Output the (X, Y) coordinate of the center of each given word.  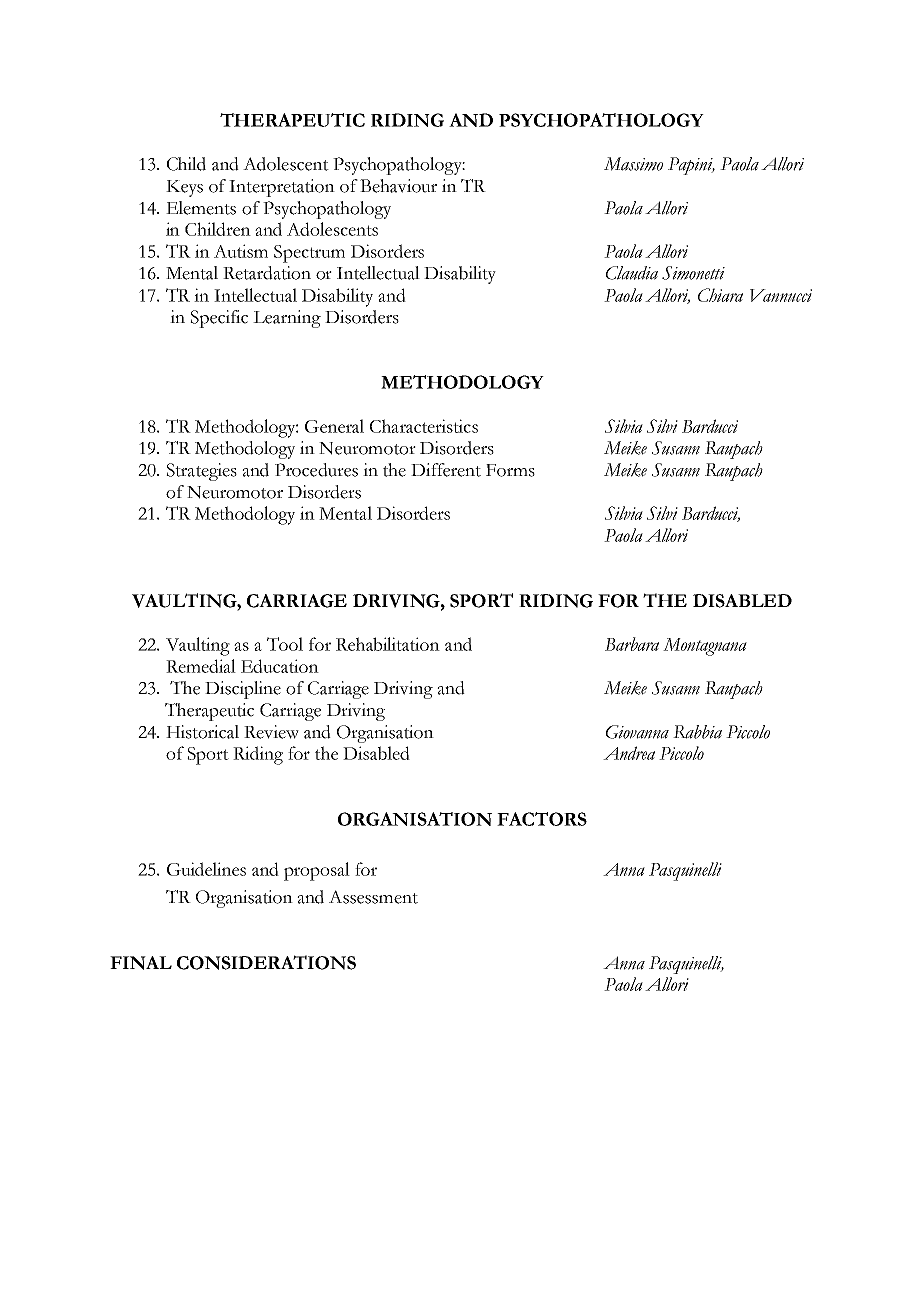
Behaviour (398, 186)
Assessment (373, 897)
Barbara (632, 644)
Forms (510, 470)
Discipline (243, 690)
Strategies (201, 472)
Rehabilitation (388, 644)
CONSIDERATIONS (266, 962)
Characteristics (424, 426)
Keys (184, 188)
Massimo (633, 164)
